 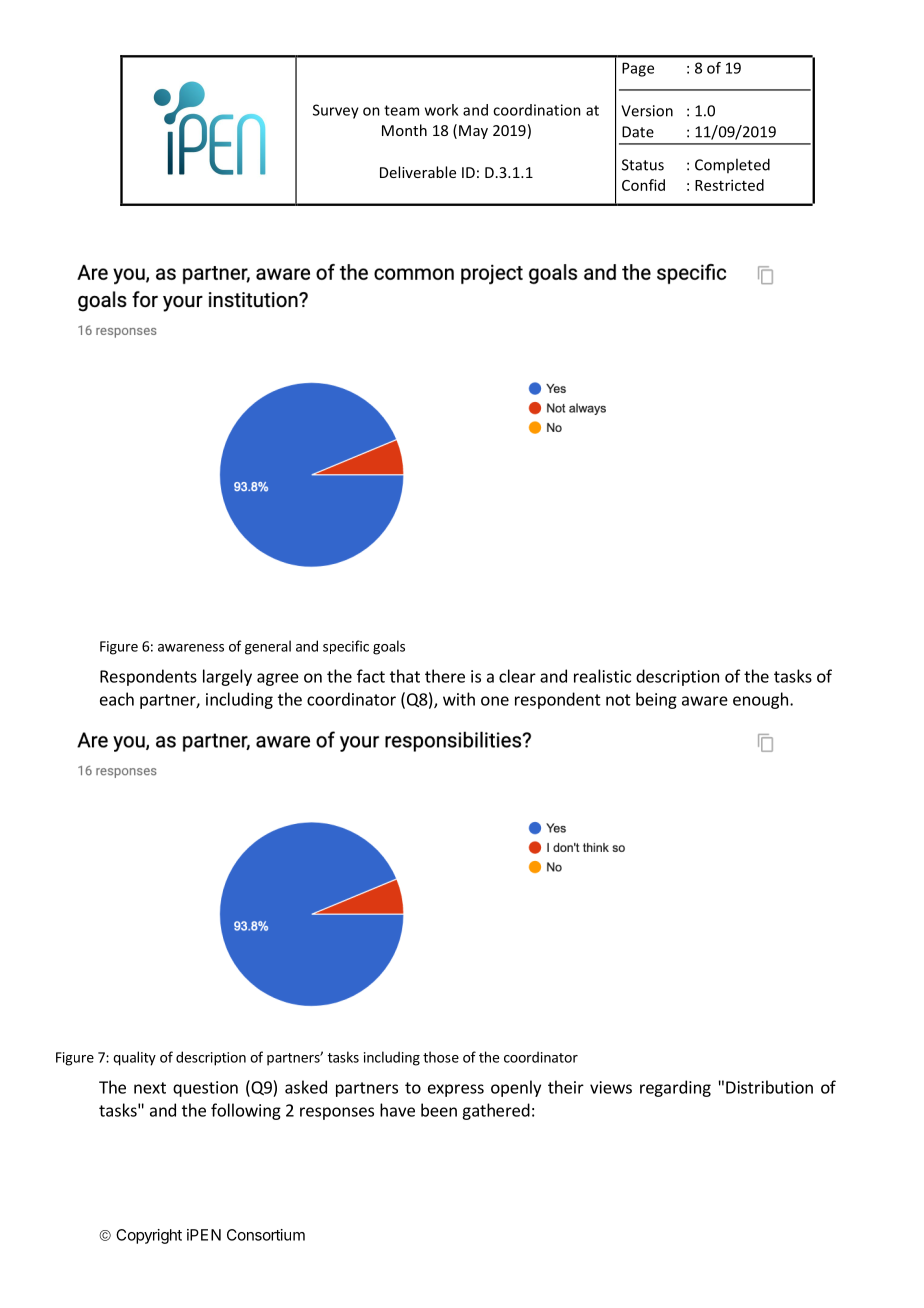 I want to click on Copyright, so click(x=149, y=1236).
